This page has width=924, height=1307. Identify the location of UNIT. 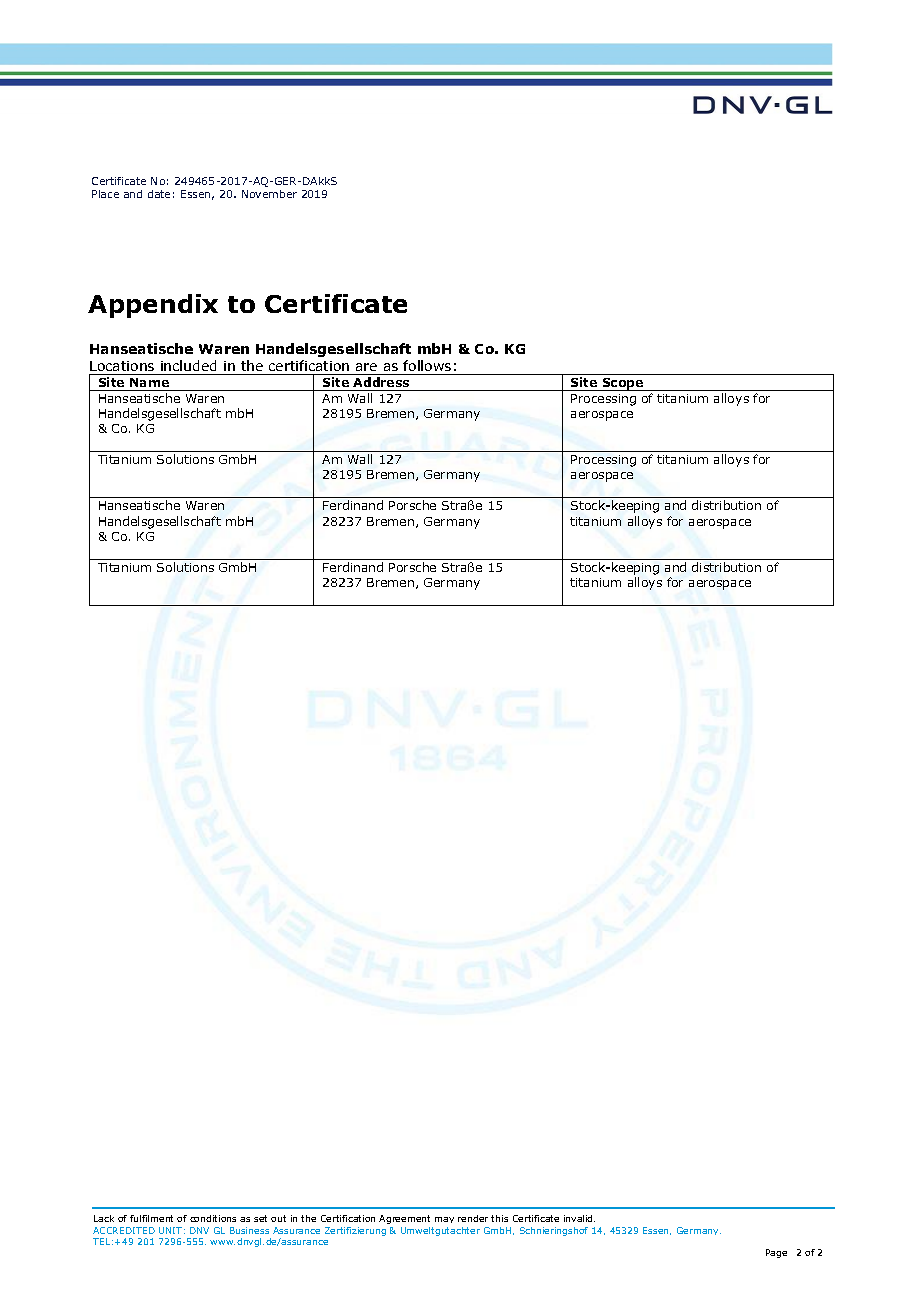
(170, 1230).
